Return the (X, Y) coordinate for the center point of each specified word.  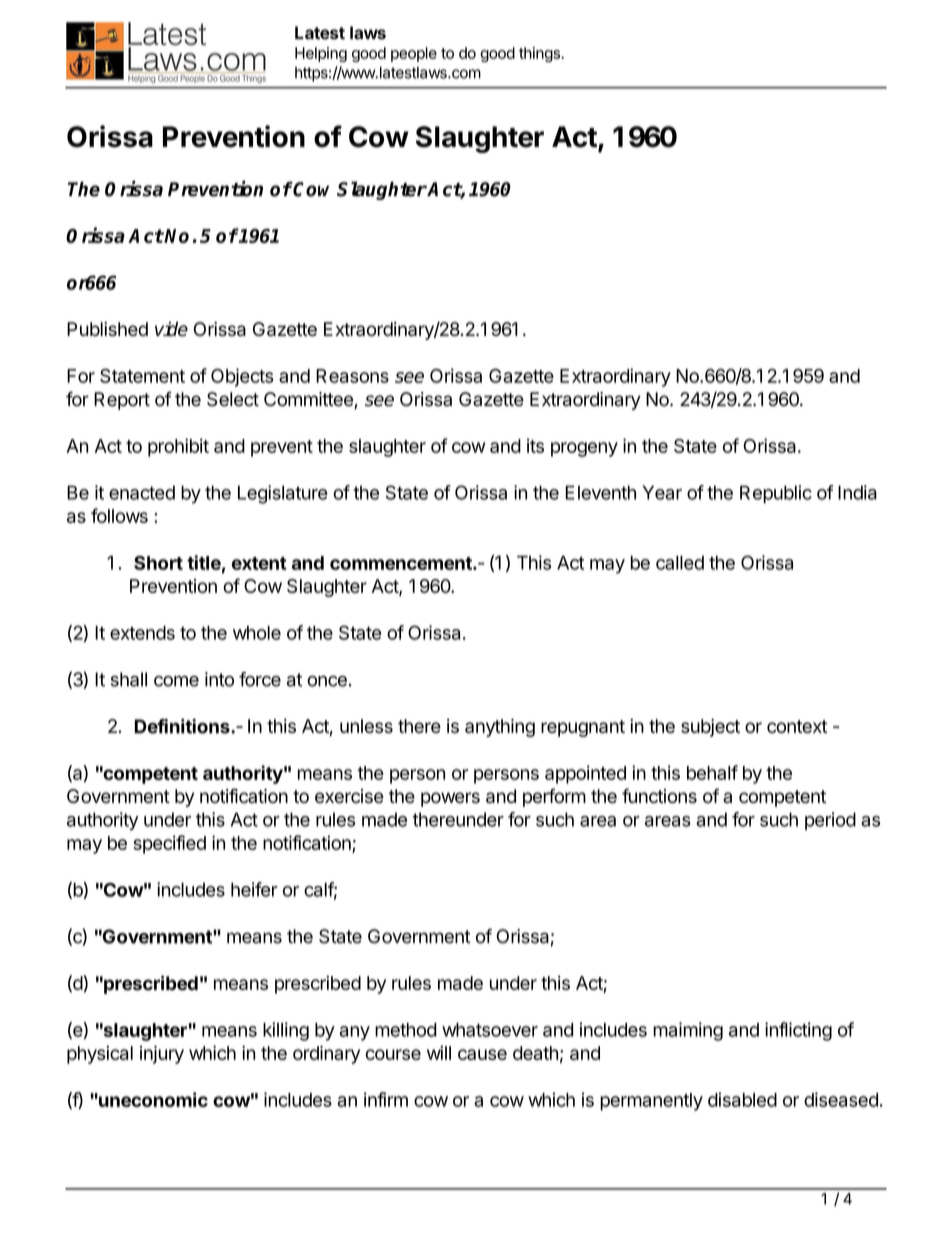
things (540, 54)
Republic (776, 494)
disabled (742, 1099)
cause (482, 1054)
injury (162, 1055)
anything (500, 728)
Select (233, 399)
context (797, 726)
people (414, 54)
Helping (321, 54)
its (535, 445)
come (176, 681)
